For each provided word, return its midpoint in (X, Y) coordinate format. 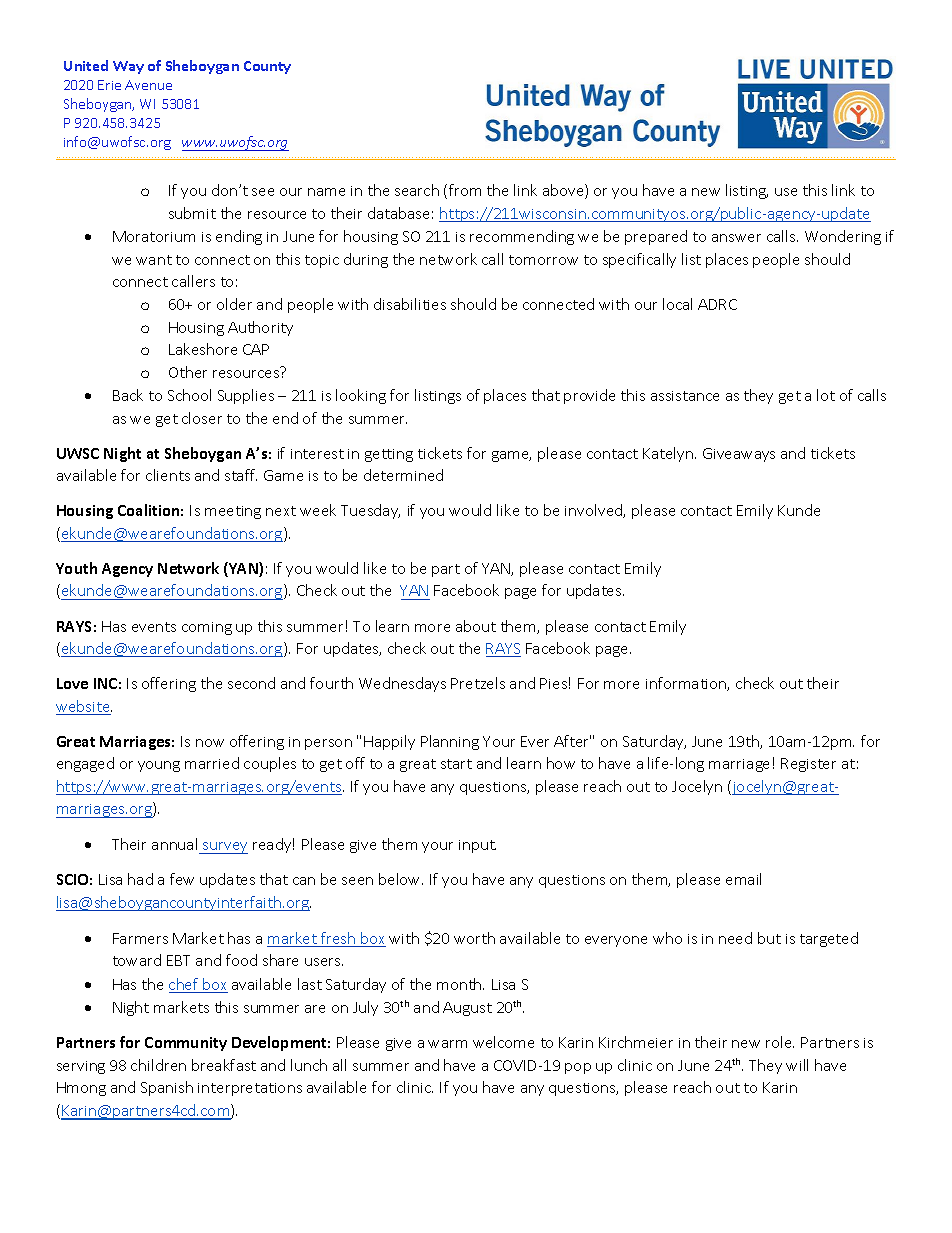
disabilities (410, 304)
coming (207, 628)
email (743, 879)
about (476, 626)
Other (188, 372)
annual (174, 844)
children (158, 1065)
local (677, 304)
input (477, 846)
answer (736, 238)
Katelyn (669, 454)
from (465, 190)
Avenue (148, 85)
